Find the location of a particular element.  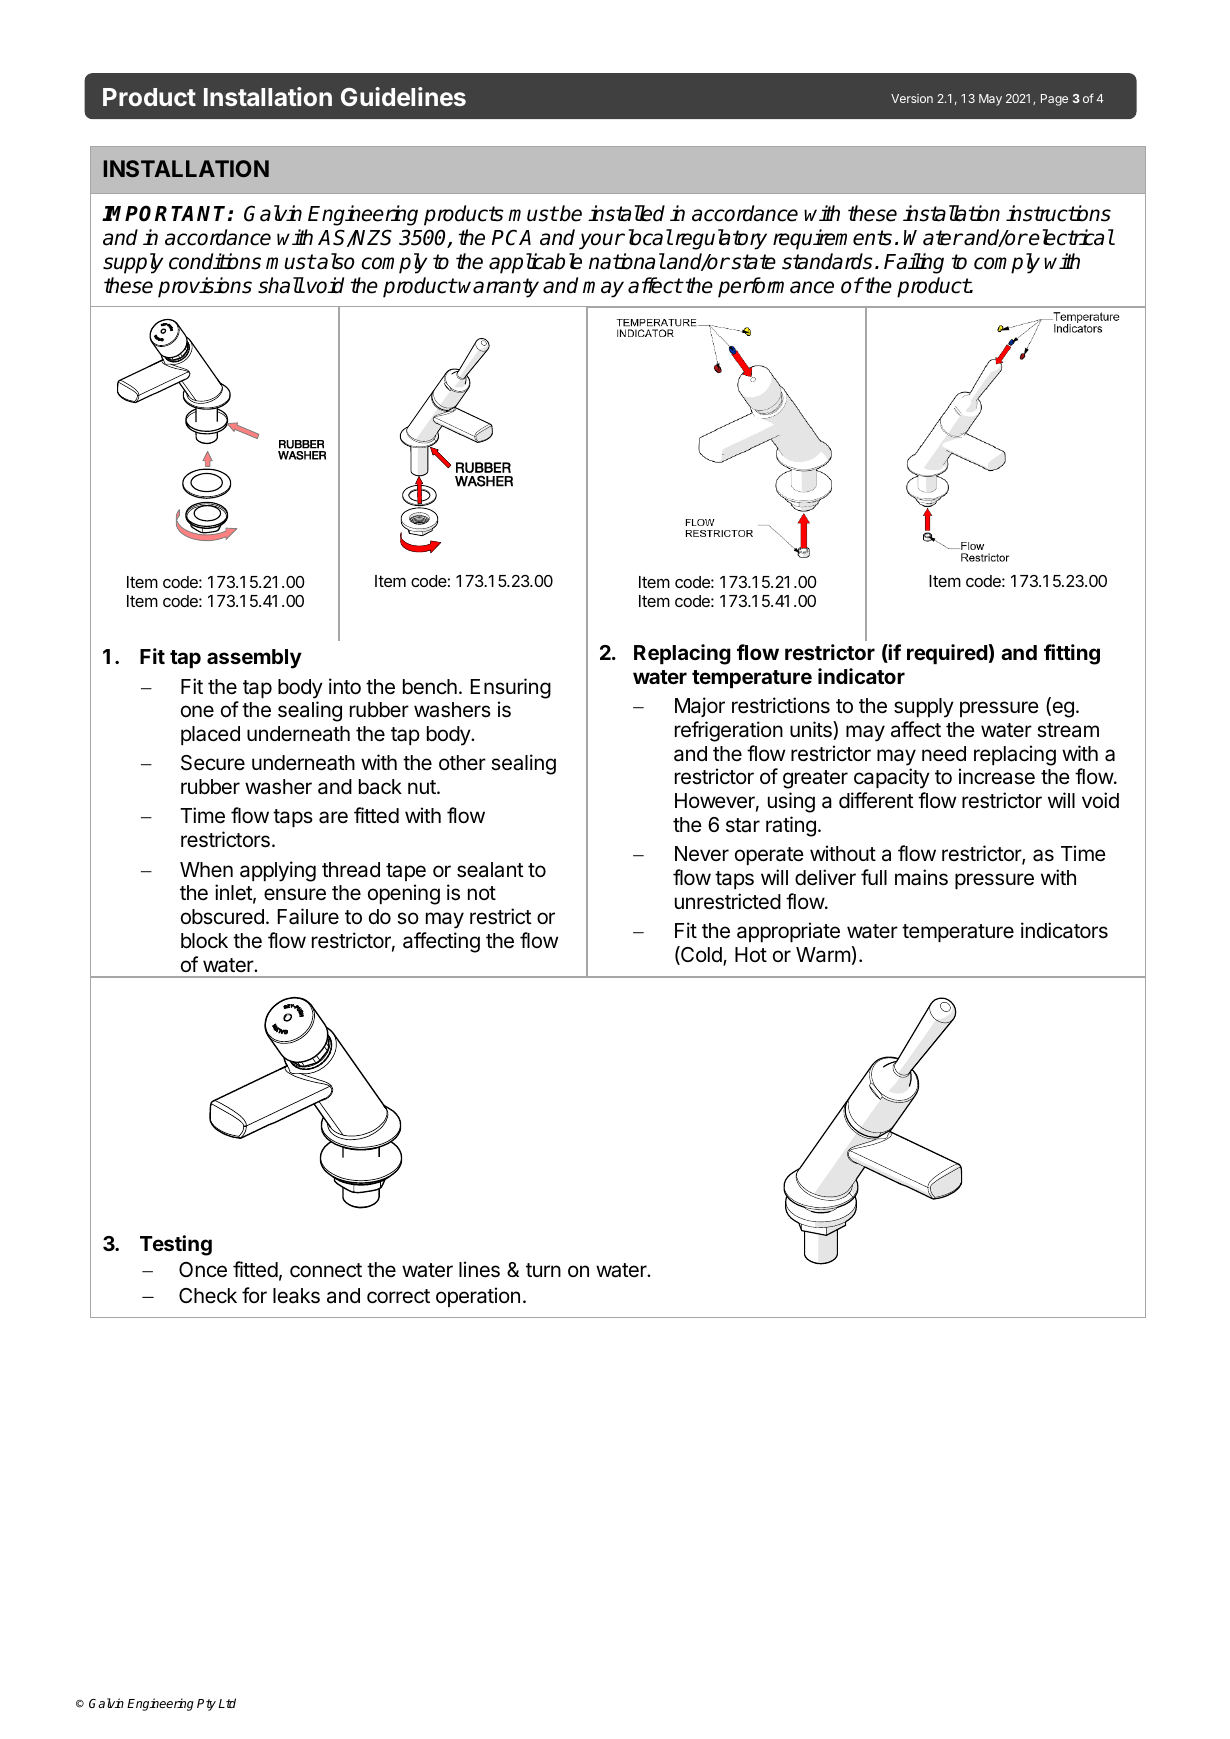

required is located at coordinates (947, 654).
